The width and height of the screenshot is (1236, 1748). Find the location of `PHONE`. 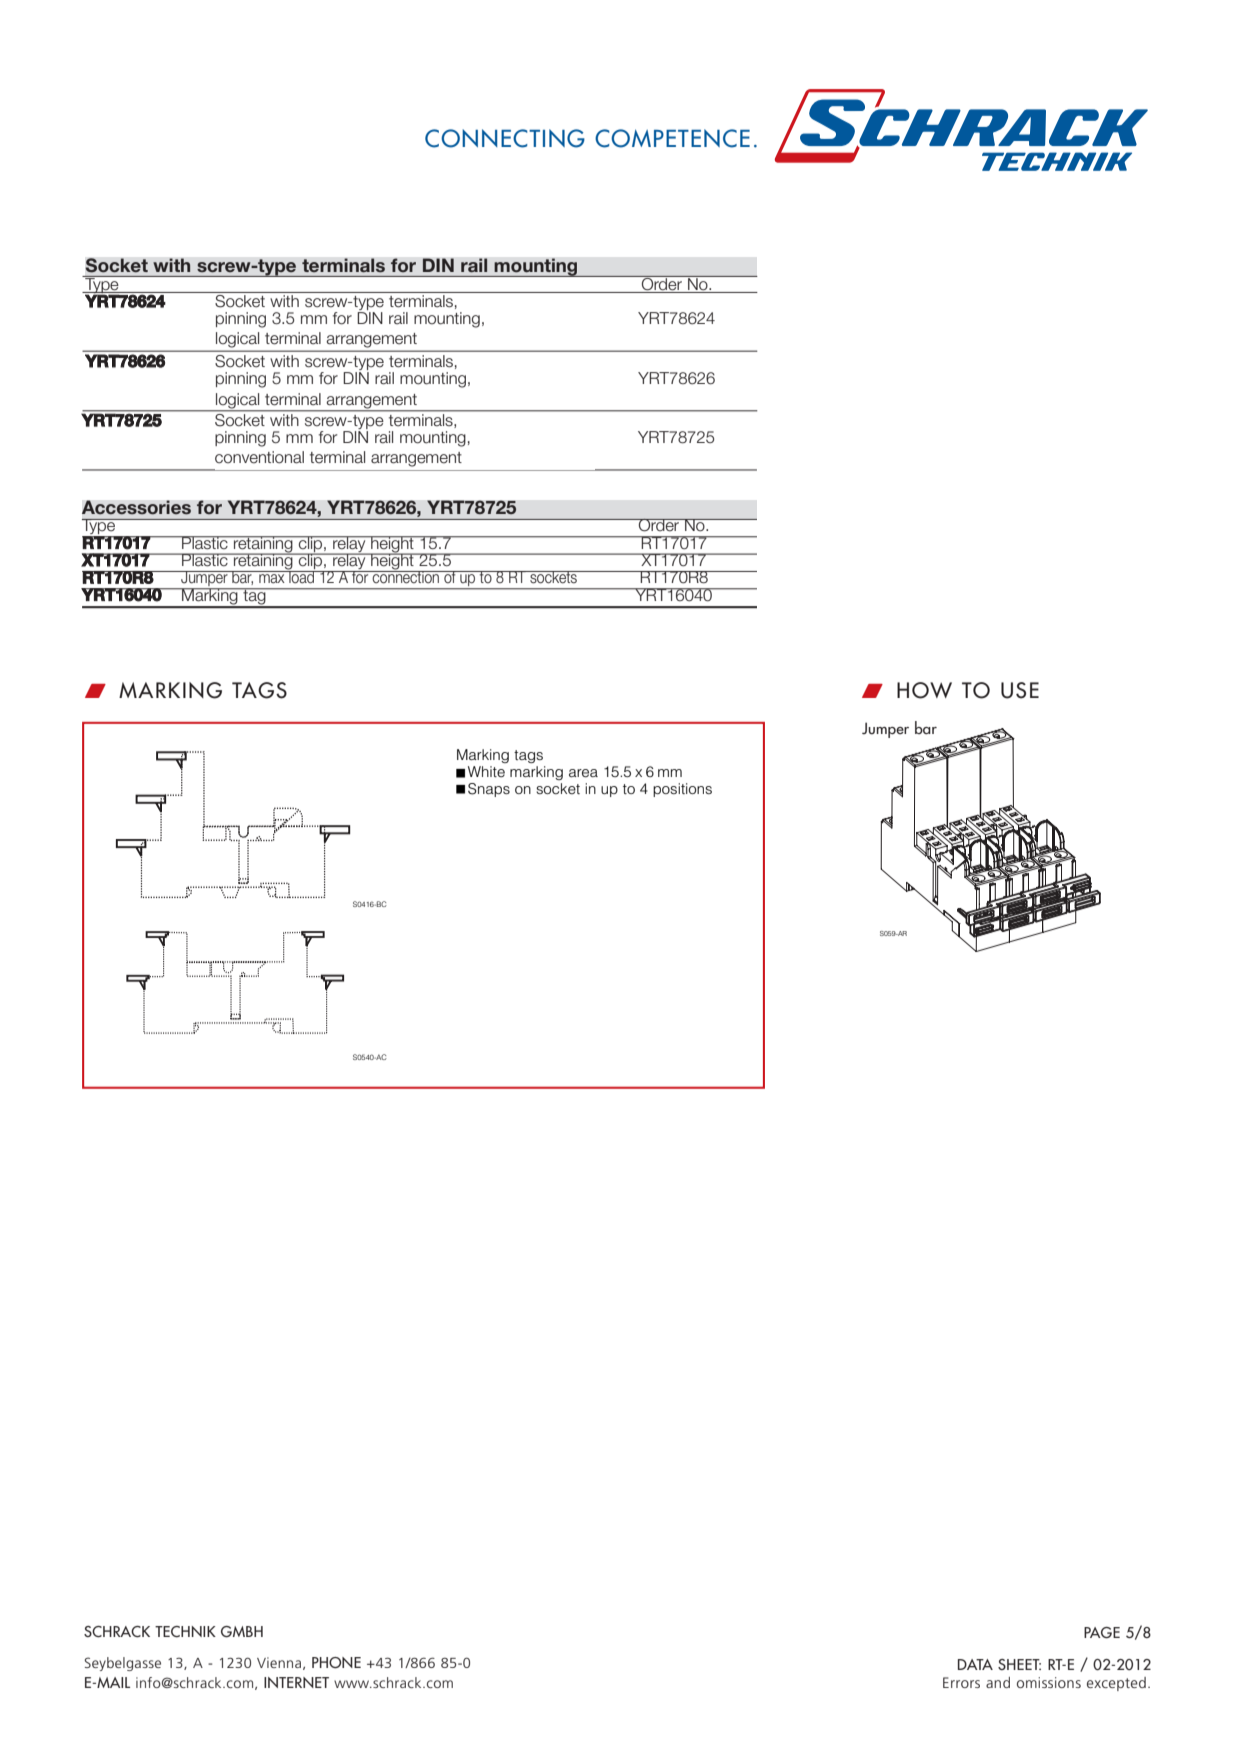

PHONE is located at coordinates (336, 1663).
